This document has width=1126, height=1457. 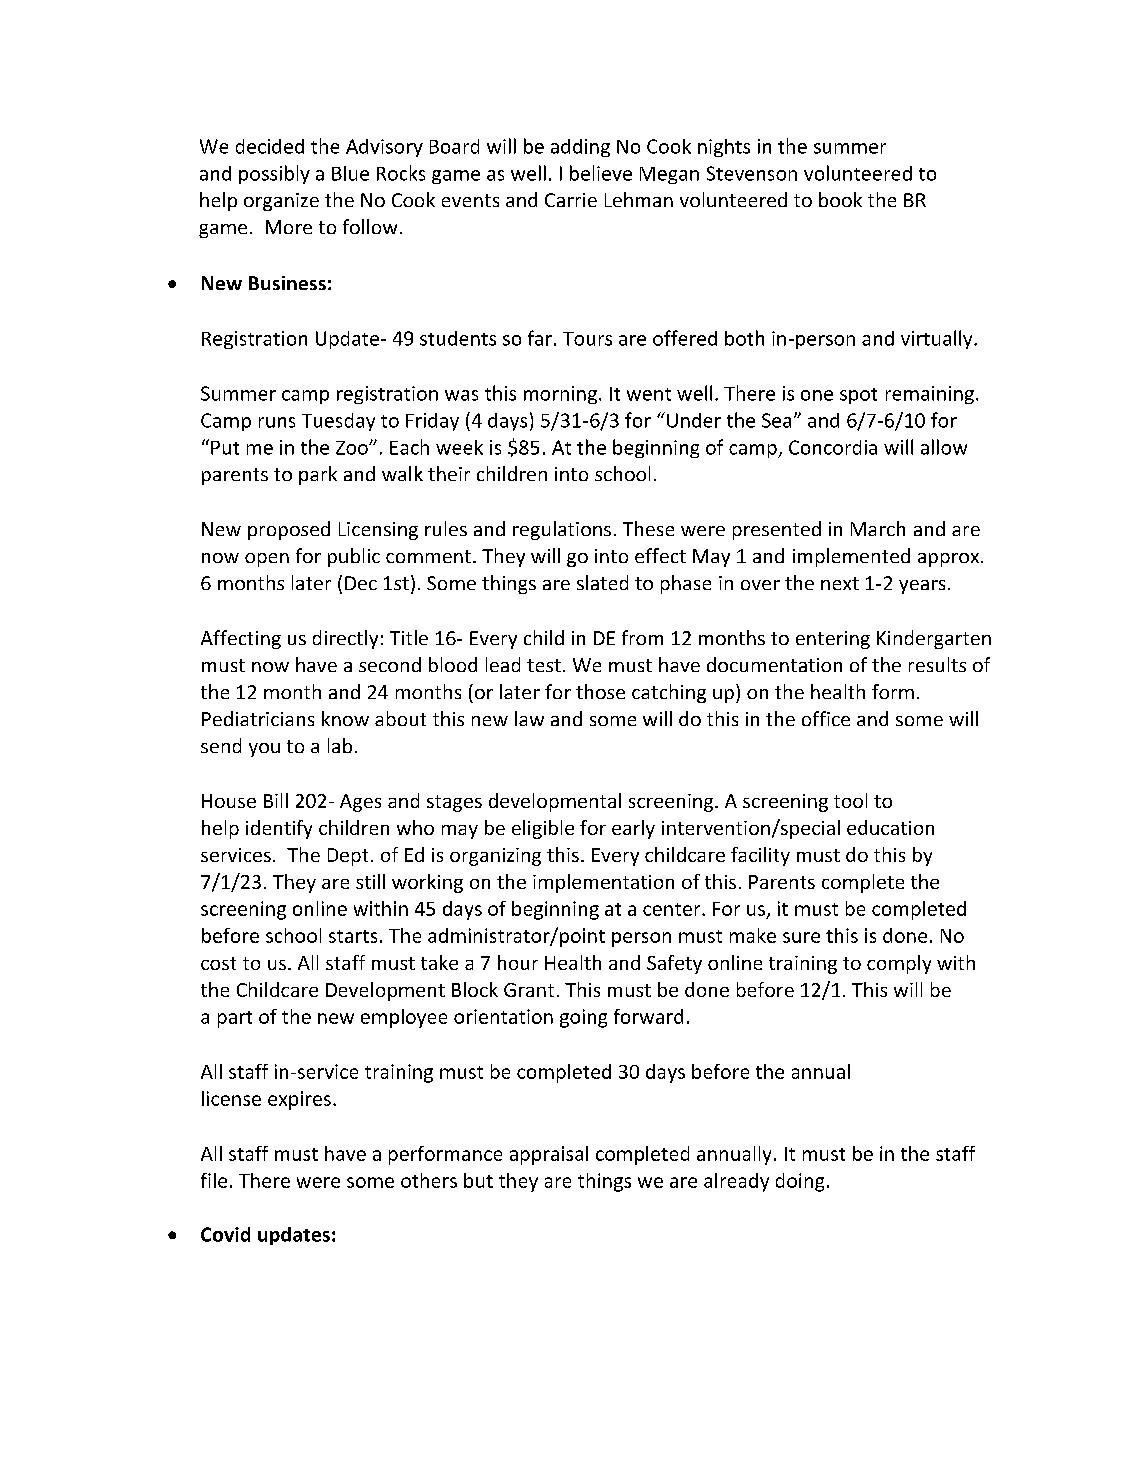 What do you see at coordinates (826, 718) in the document?
I see `office` at bounding box center [826, 718].
